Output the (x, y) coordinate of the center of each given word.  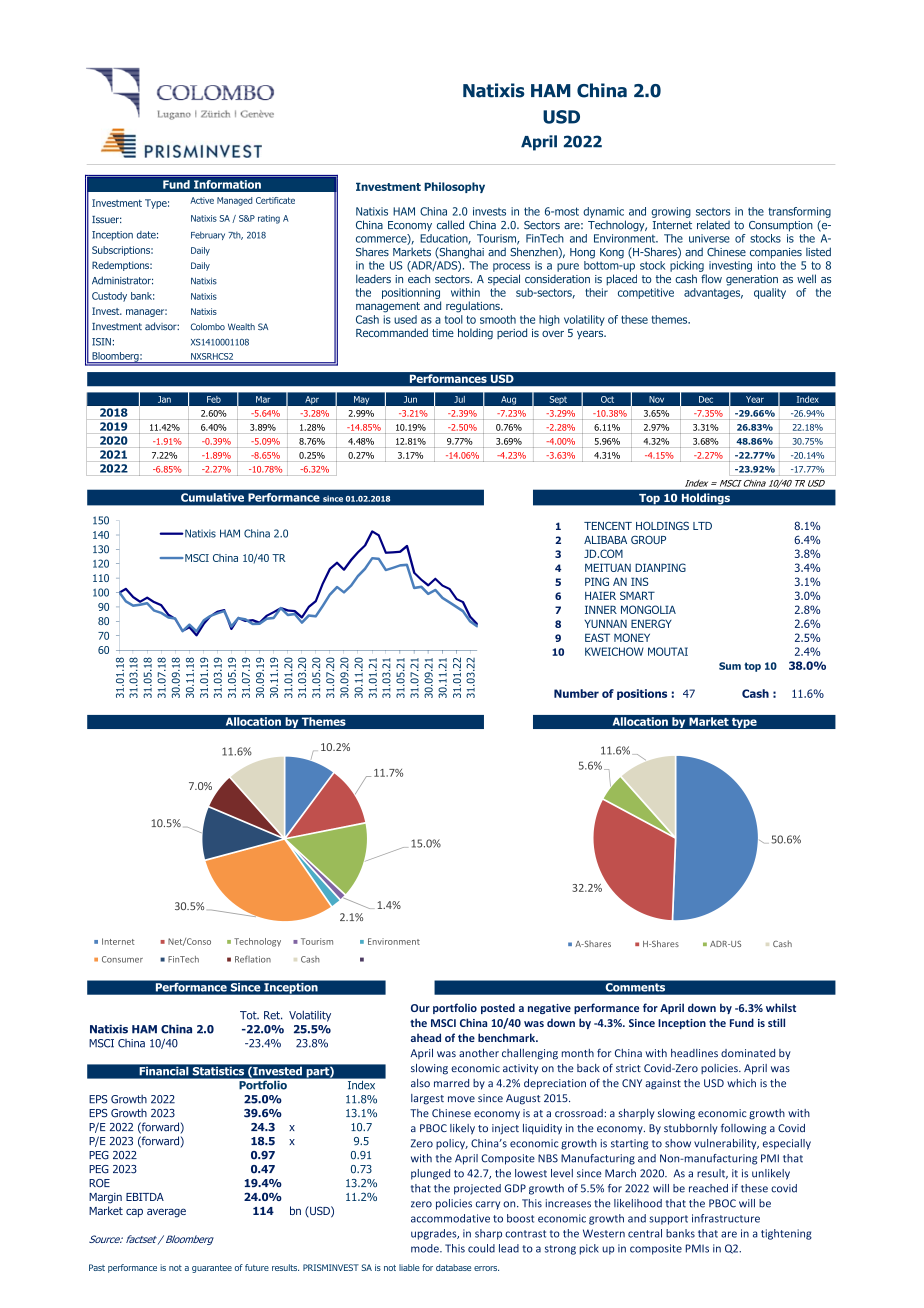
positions (642, 694)
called (450, 225)
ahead (426, 1037)
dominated (748, 1053)
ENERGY (651, 623)
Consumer (122, 959)
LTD (702, 526)
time (443, 333)
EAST (597, 637)
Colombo (208, 326)
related (713, 225)
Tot (249, 1015)
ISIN (101, 342)
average (166, 1213)
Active (202, 200)
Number (576, 693)
